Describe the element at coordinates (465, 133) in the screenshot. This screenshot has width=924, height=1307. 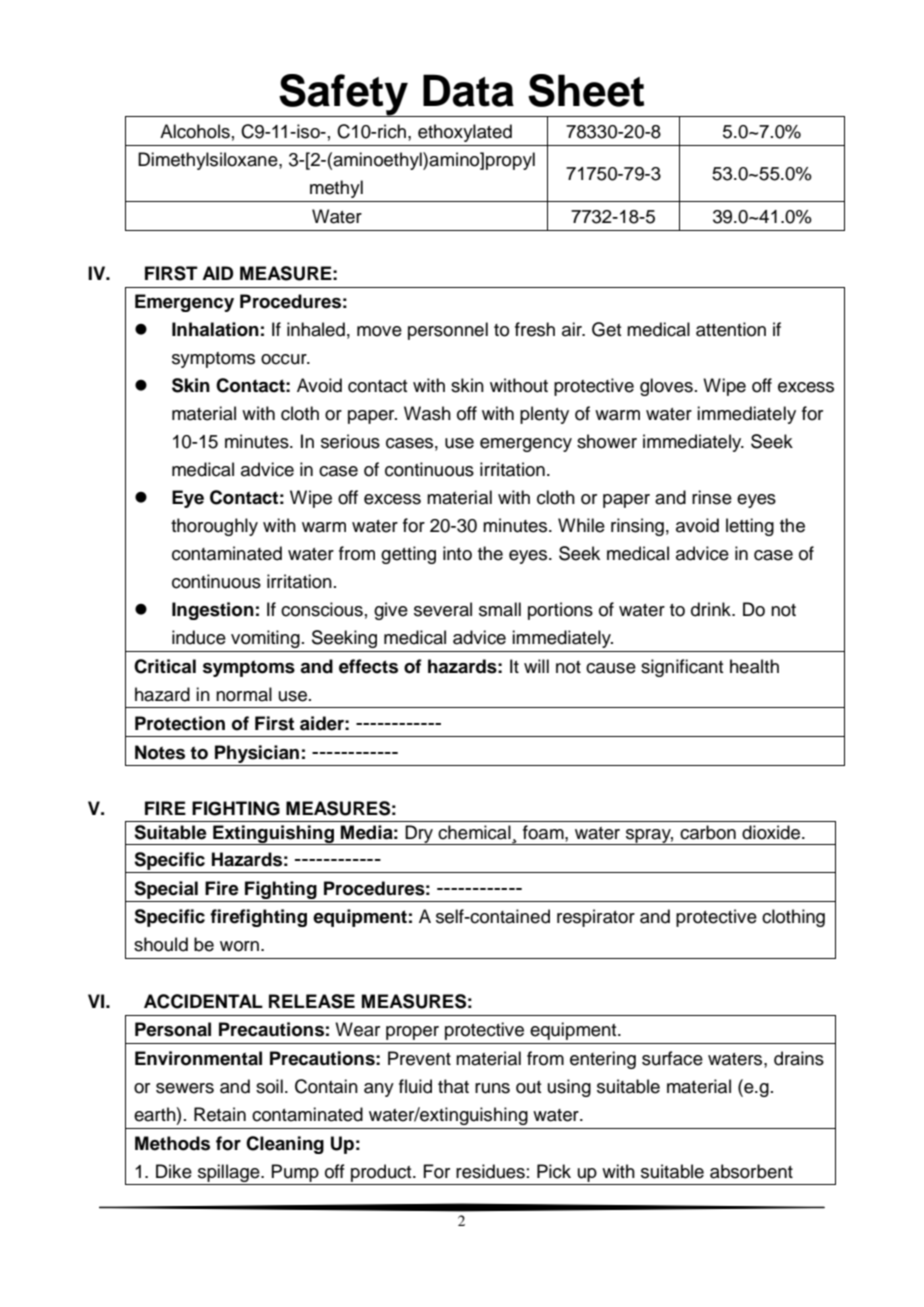
I see `ethoxylated` at that location.
